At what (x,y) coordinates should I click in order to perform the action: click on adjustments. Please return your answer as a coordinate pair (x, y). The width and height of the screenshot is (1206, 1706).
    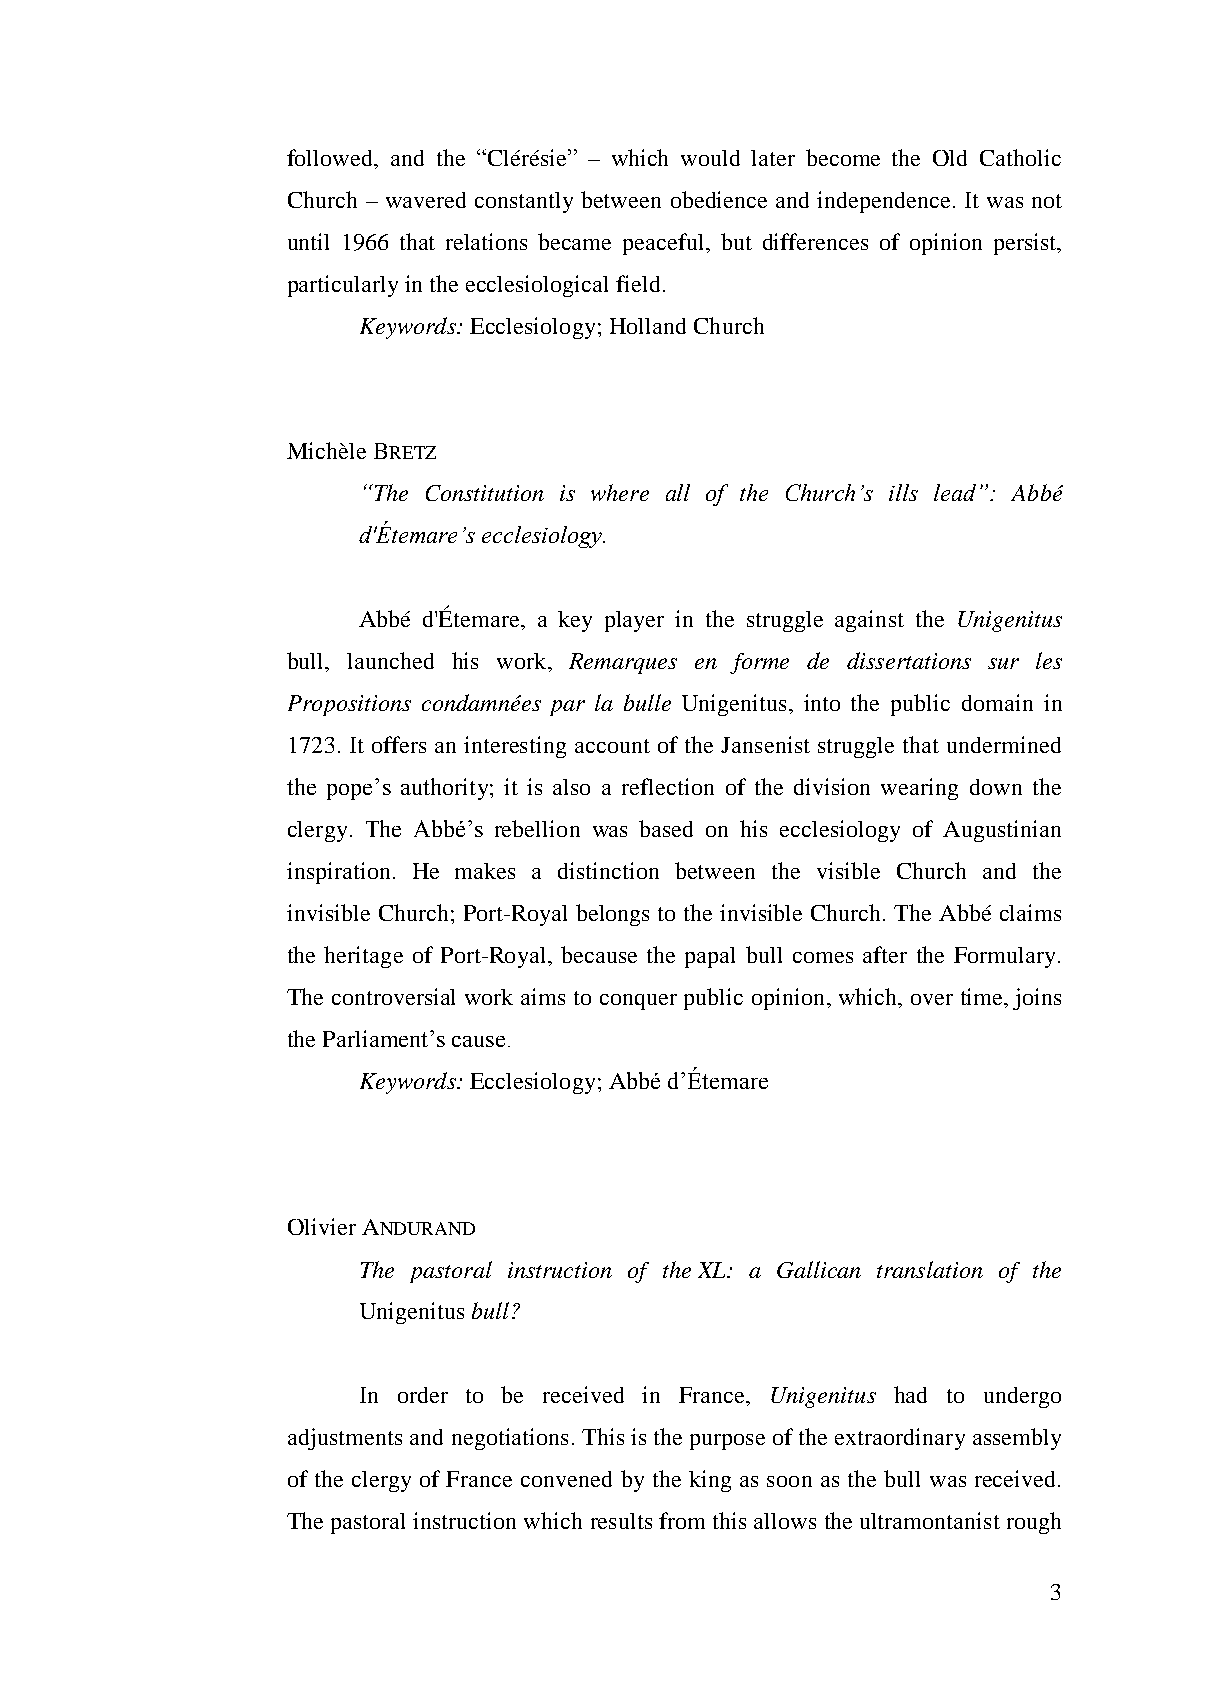
    Looking at the image, I should click on (345, 1439).
